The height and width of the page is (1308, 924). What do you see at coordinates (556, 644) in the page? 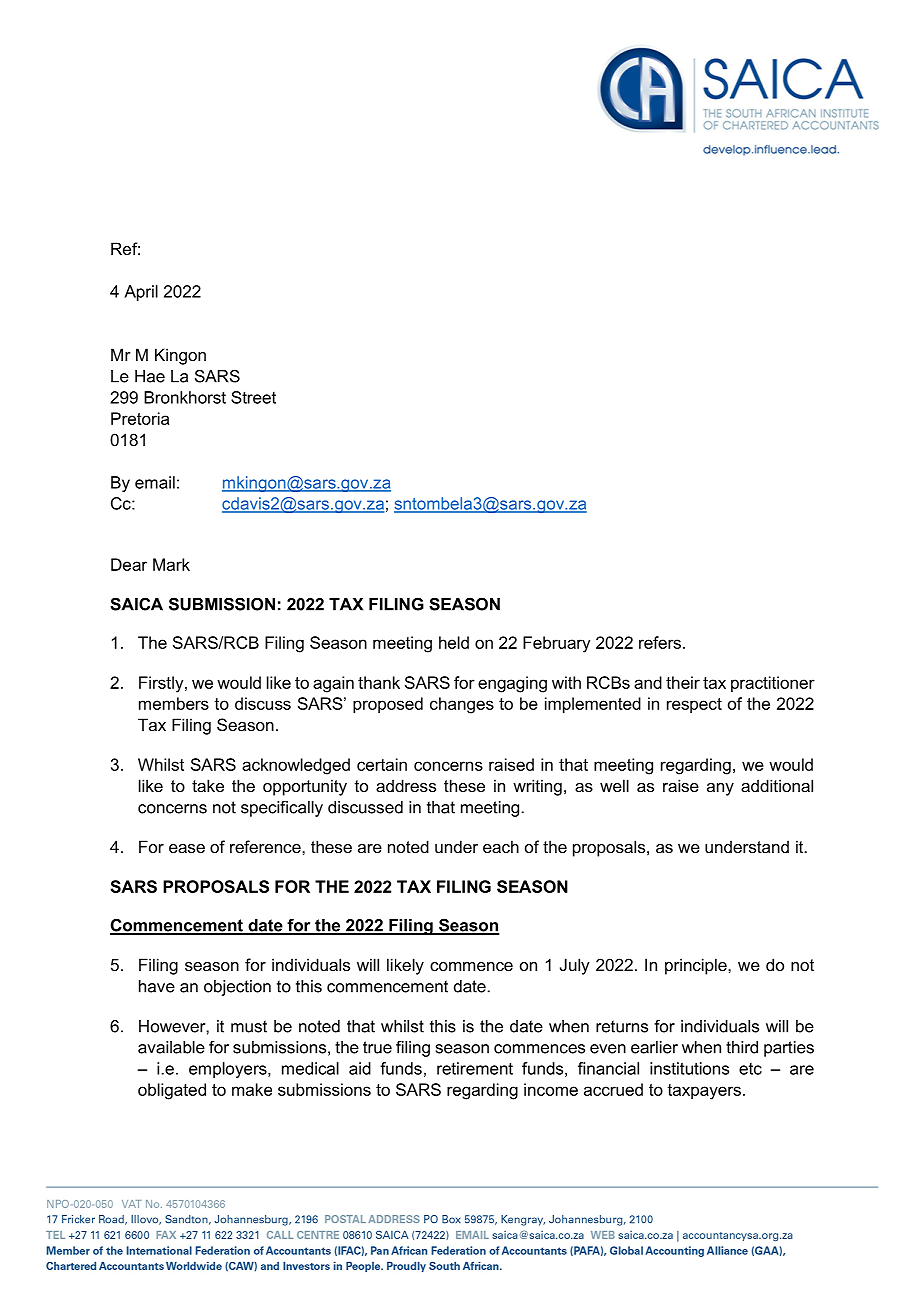
I see `February` at bounding box center [556, 644].
